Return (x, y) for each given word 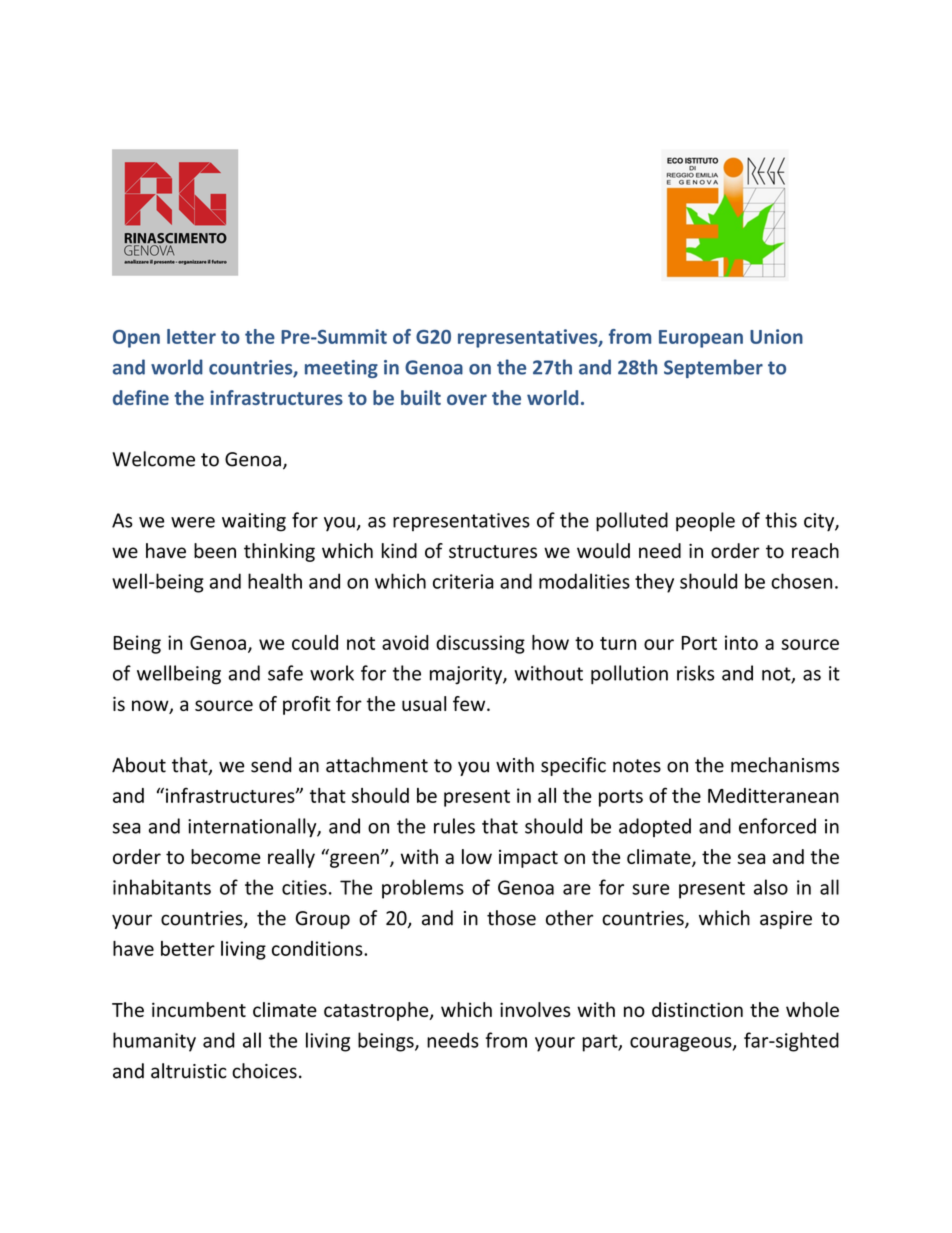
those (511, 918)
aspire (786, 920)
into (741, 642)
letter (191, 336)
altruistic (189, 1071)
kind (399, 550)
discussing (480, 644)
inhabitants (162, 887)
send (271, 765)
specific (573, 766)
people (705, 522)
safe (285, 673)
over (467, 399)
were (193, 522)
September (713, 368)
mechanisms (785, 765)
